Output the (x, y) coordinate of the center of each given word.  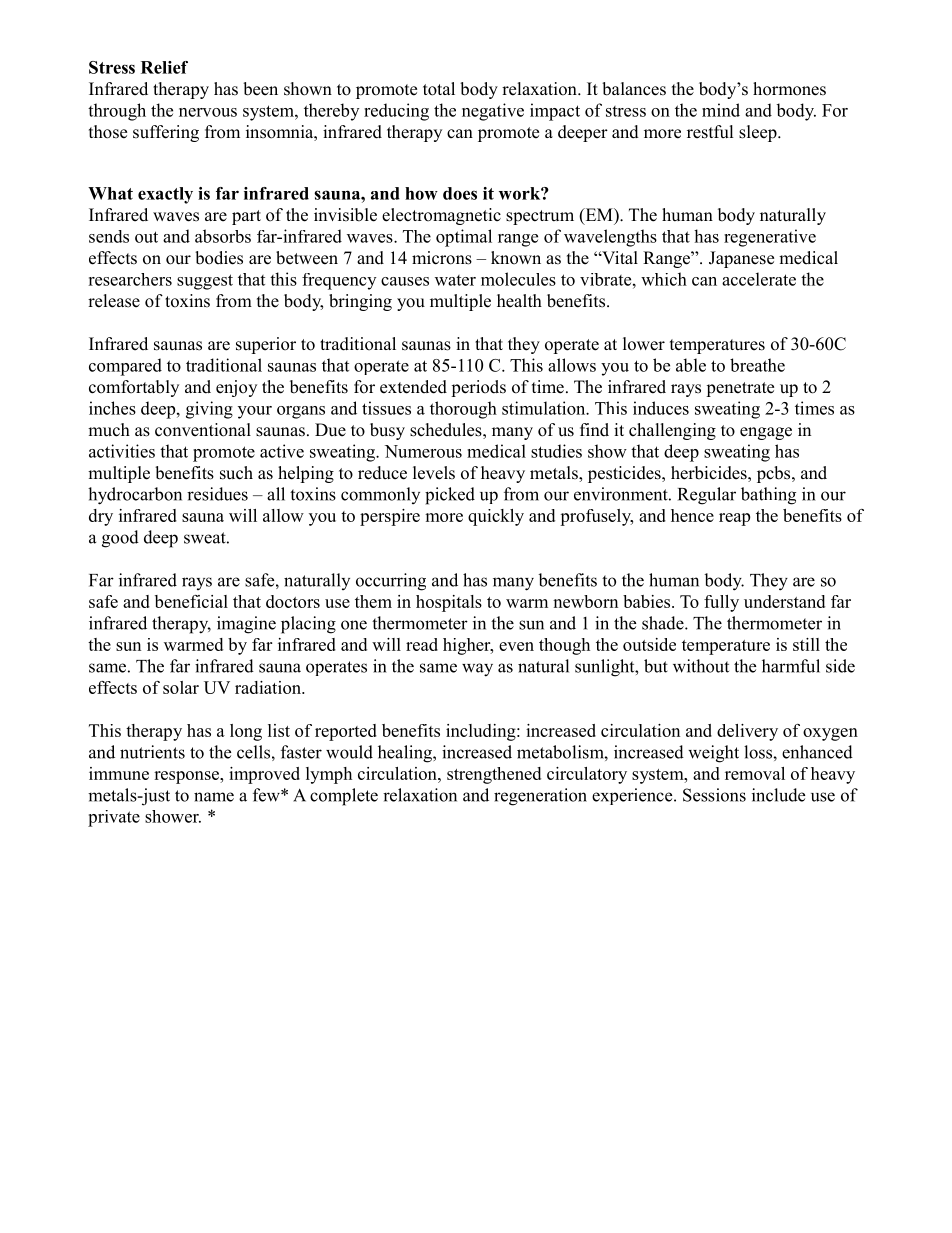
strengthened (494, 775)
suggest (205, 282)
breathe (757, 365)
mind (721, 110)
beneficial (191, 601)
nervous (208, 112)
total (439, 89)
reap (734, 519)
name (214, 797)
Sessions (714, 795)
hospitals (449, 603)
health (519, 301)
